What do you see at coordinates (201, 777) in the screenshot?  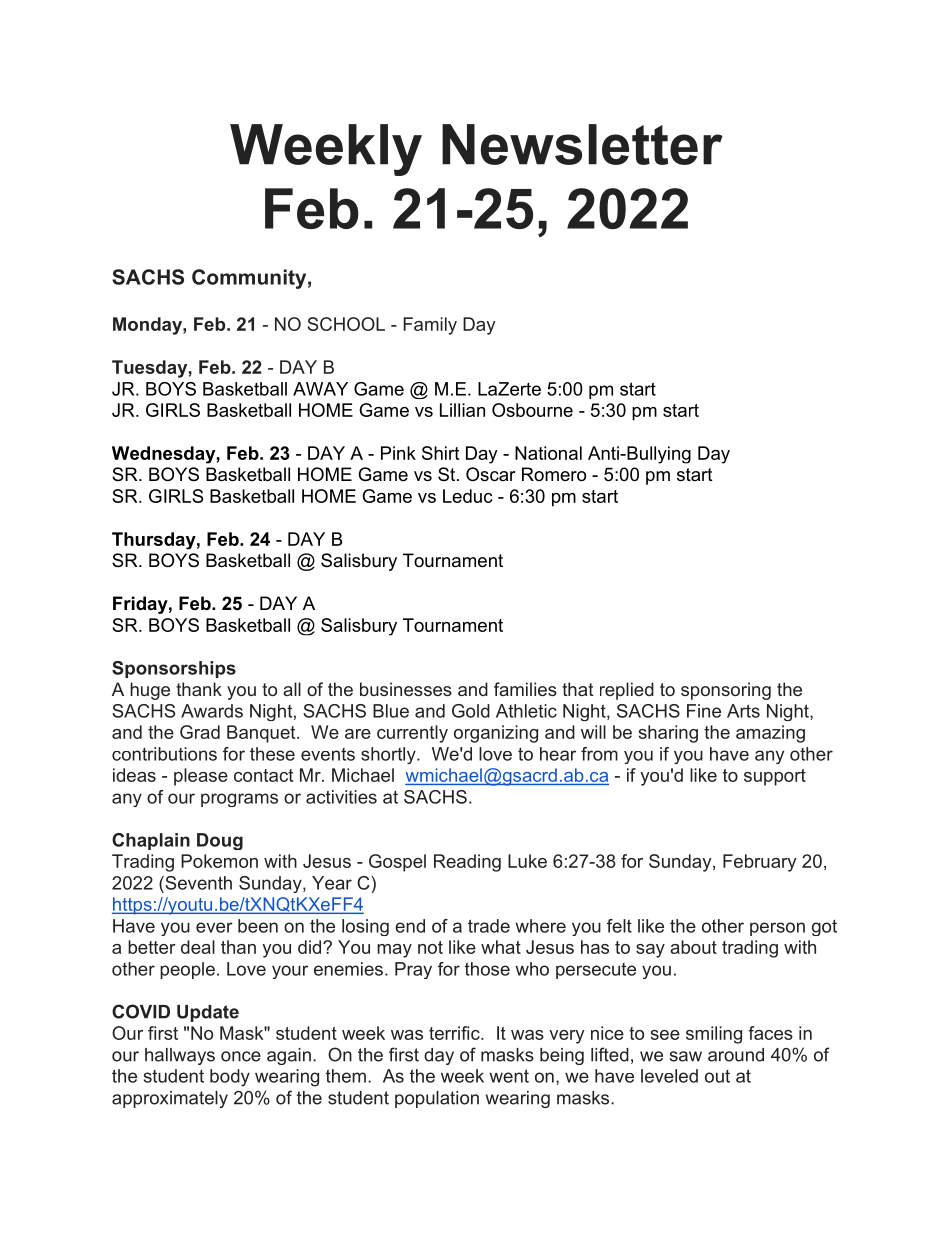 I see `please` at bounding box center [201, 777].
